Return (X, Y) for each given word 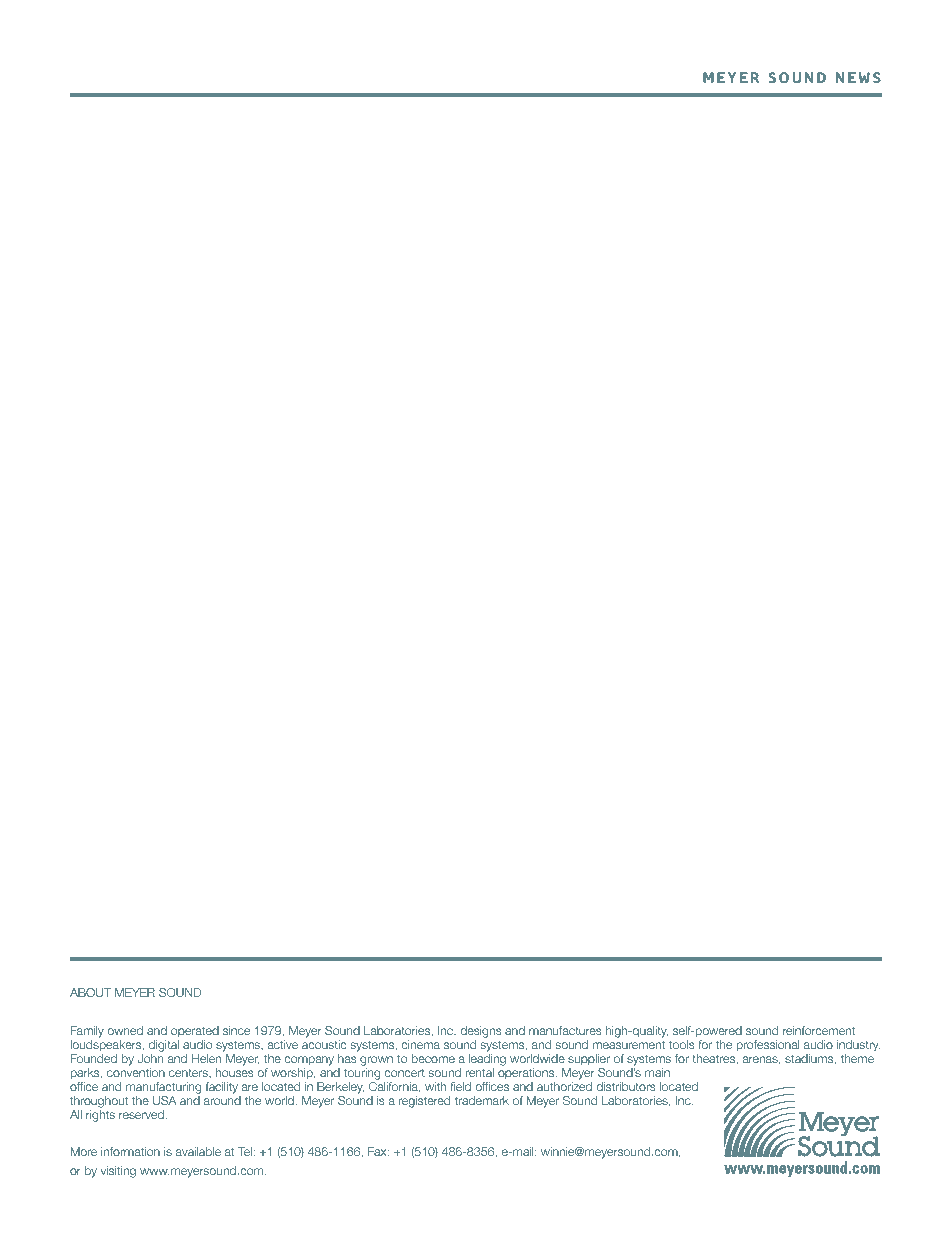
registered (424, 1102)
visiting (118, 1172)
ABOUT (90, 992)
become (433, 1058)
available (198, 1151)
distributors (626, 1086)
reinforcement (819, 1030)
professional (768, 1045)
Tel (246, 1151)
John (150, 1058)
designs (481, 1032)
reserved (142, 1114)
